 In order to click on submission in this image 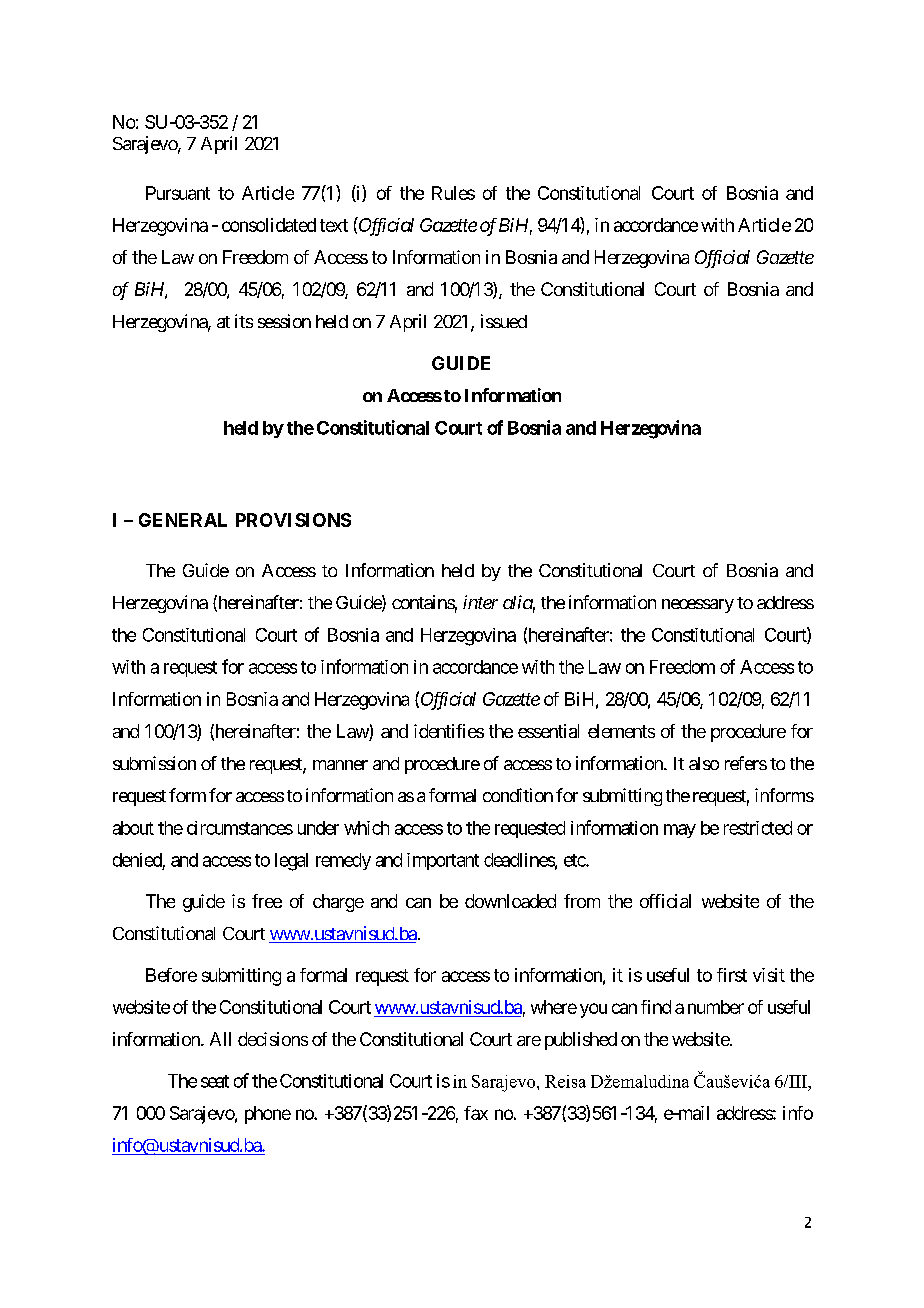, I will do `click(154, 763)`.
